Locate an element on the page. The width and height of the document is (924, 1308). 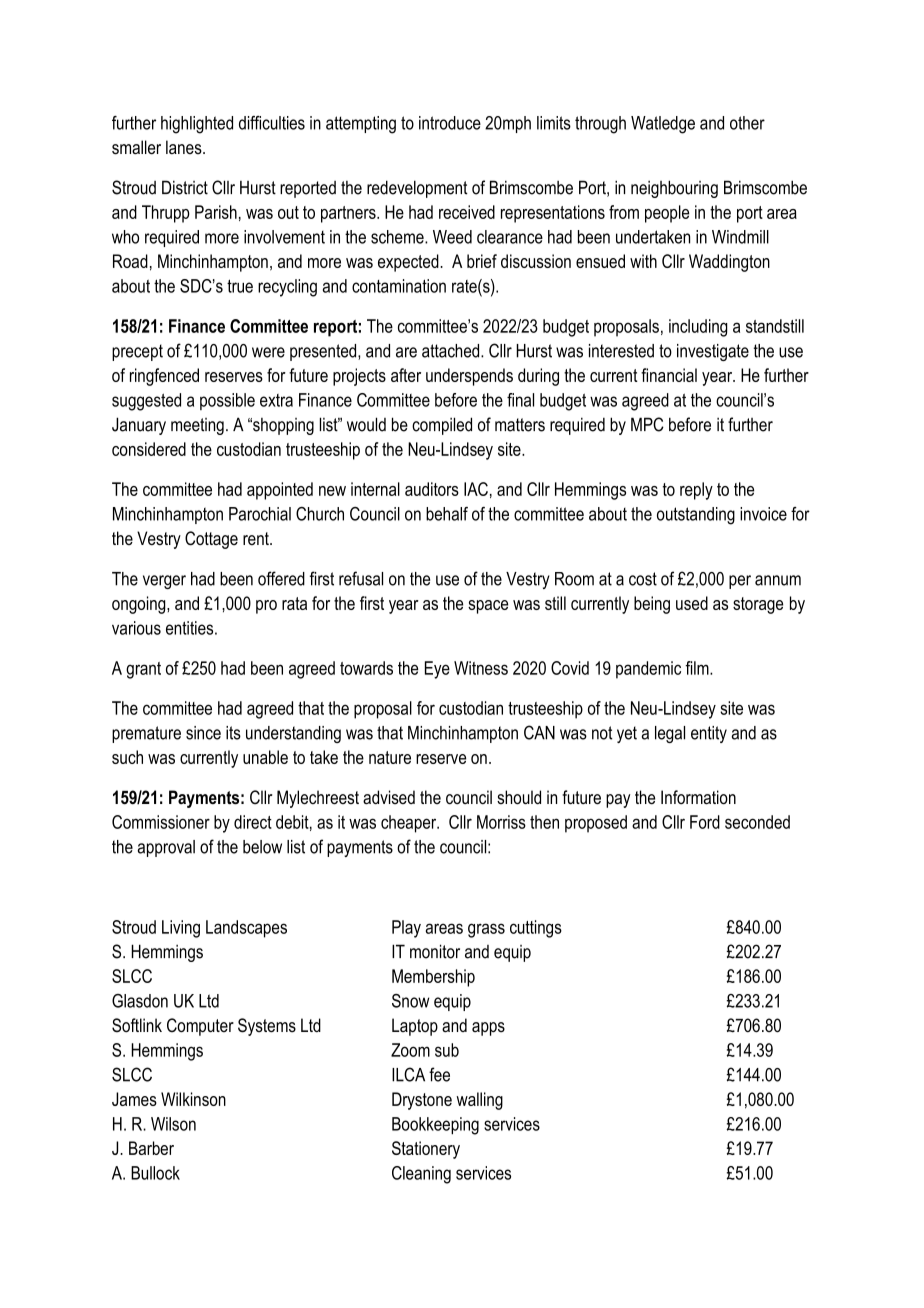
film is located at coordinates (698, 668).
